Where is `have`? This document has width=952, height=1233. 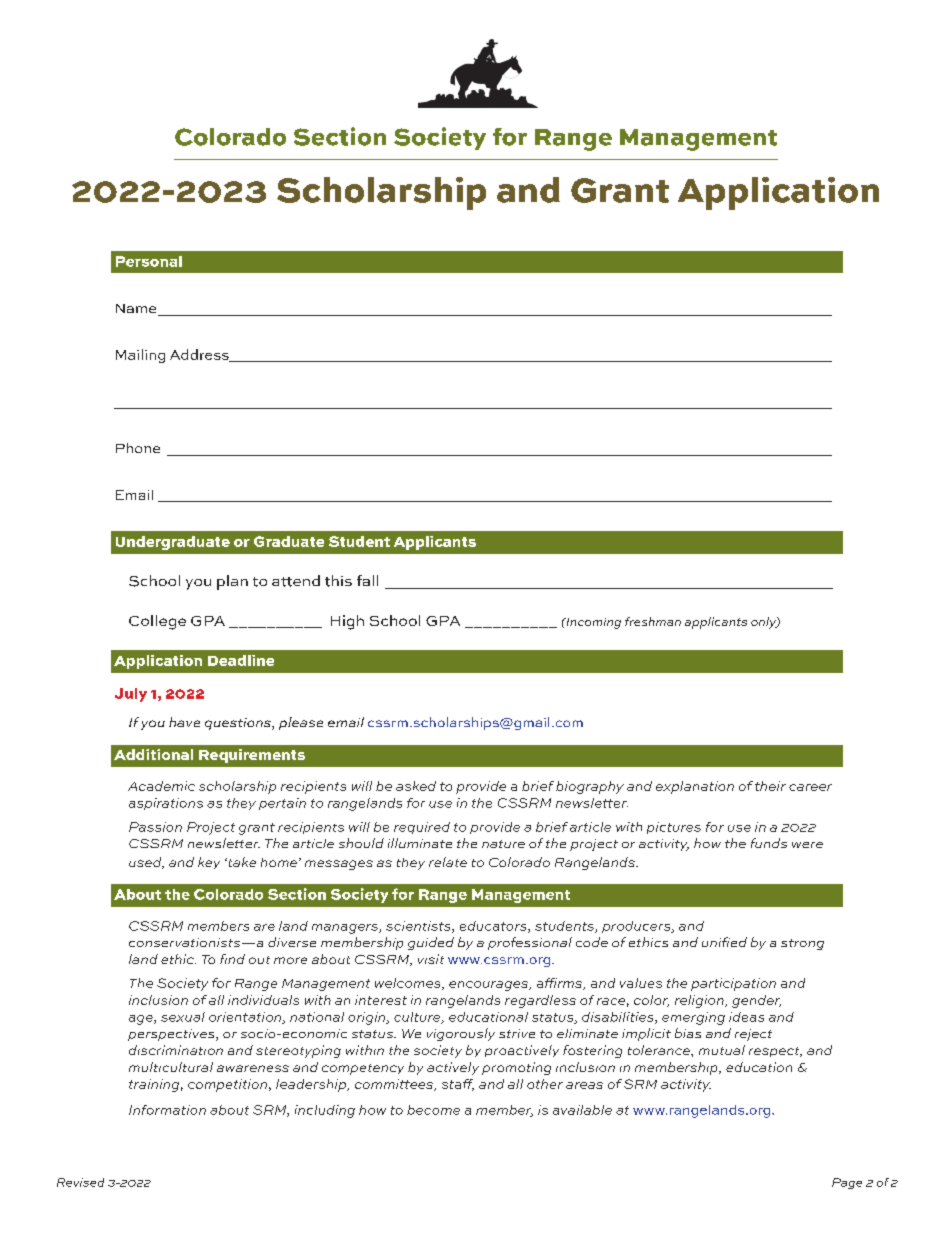 have is located at coordinates (184, 722).
